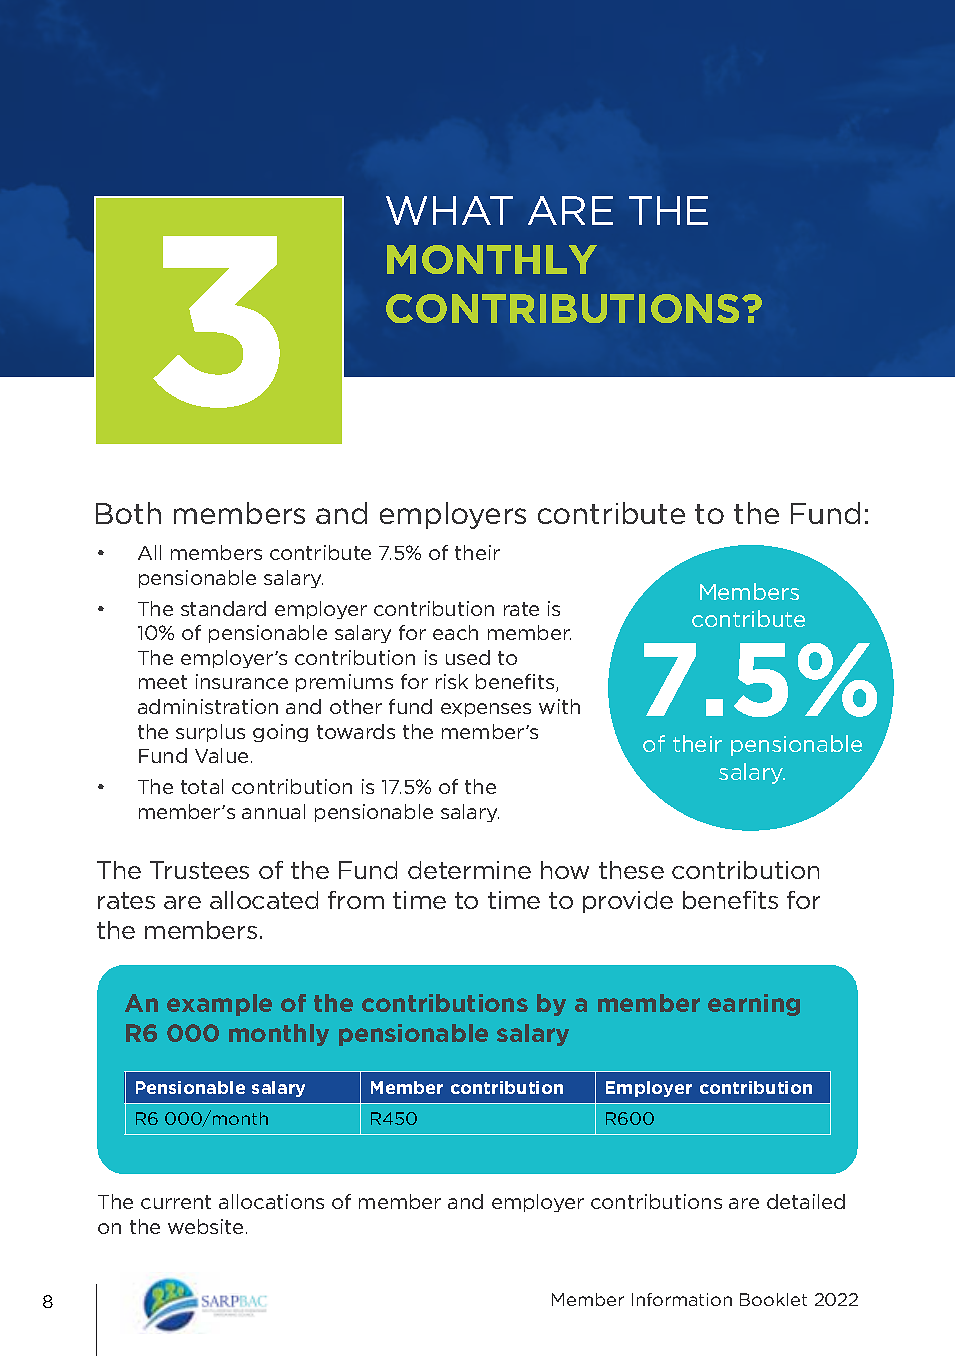 Image resolution: width=955 pixels, height=1356 pixels. I want to click on determine, so click(469, 870).
